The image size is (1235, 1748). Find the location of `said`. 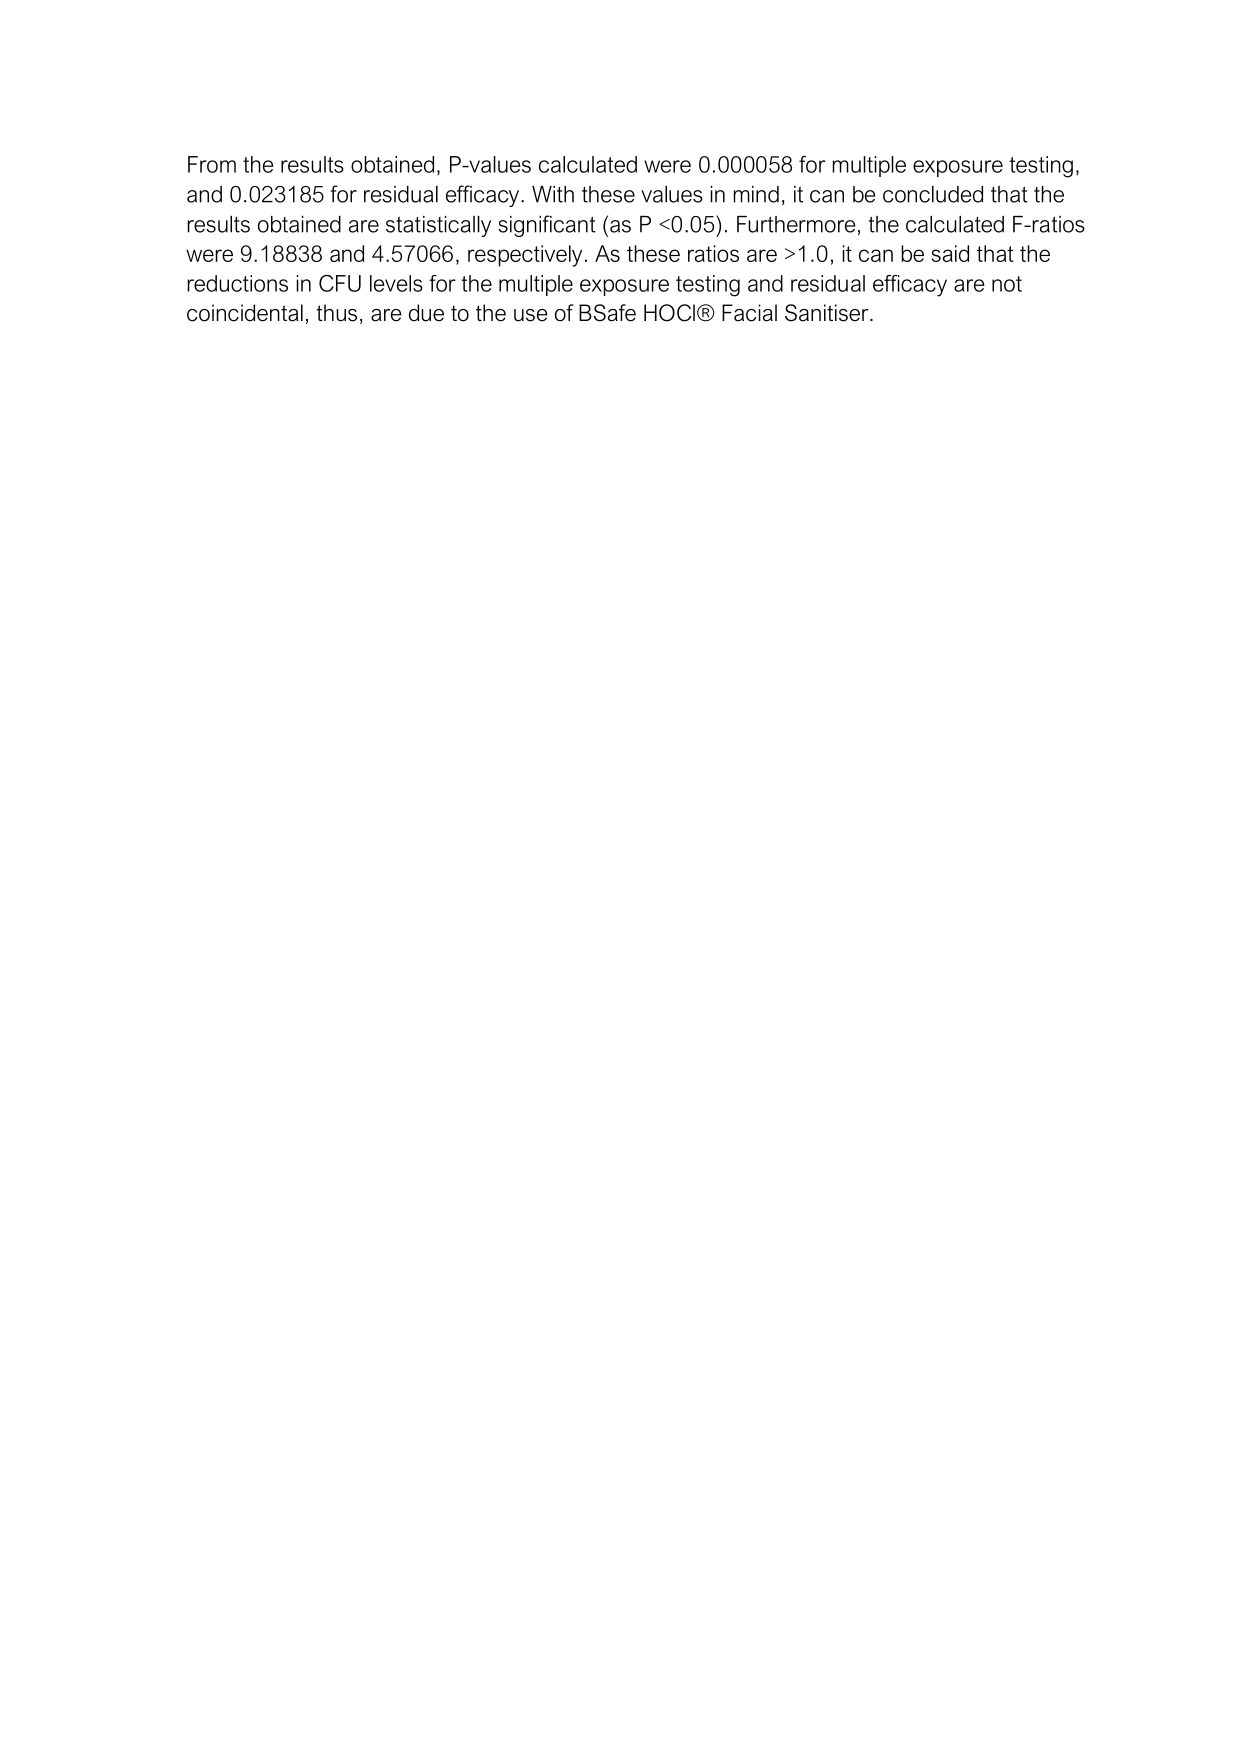

said is located at coordinates (950, 253).
